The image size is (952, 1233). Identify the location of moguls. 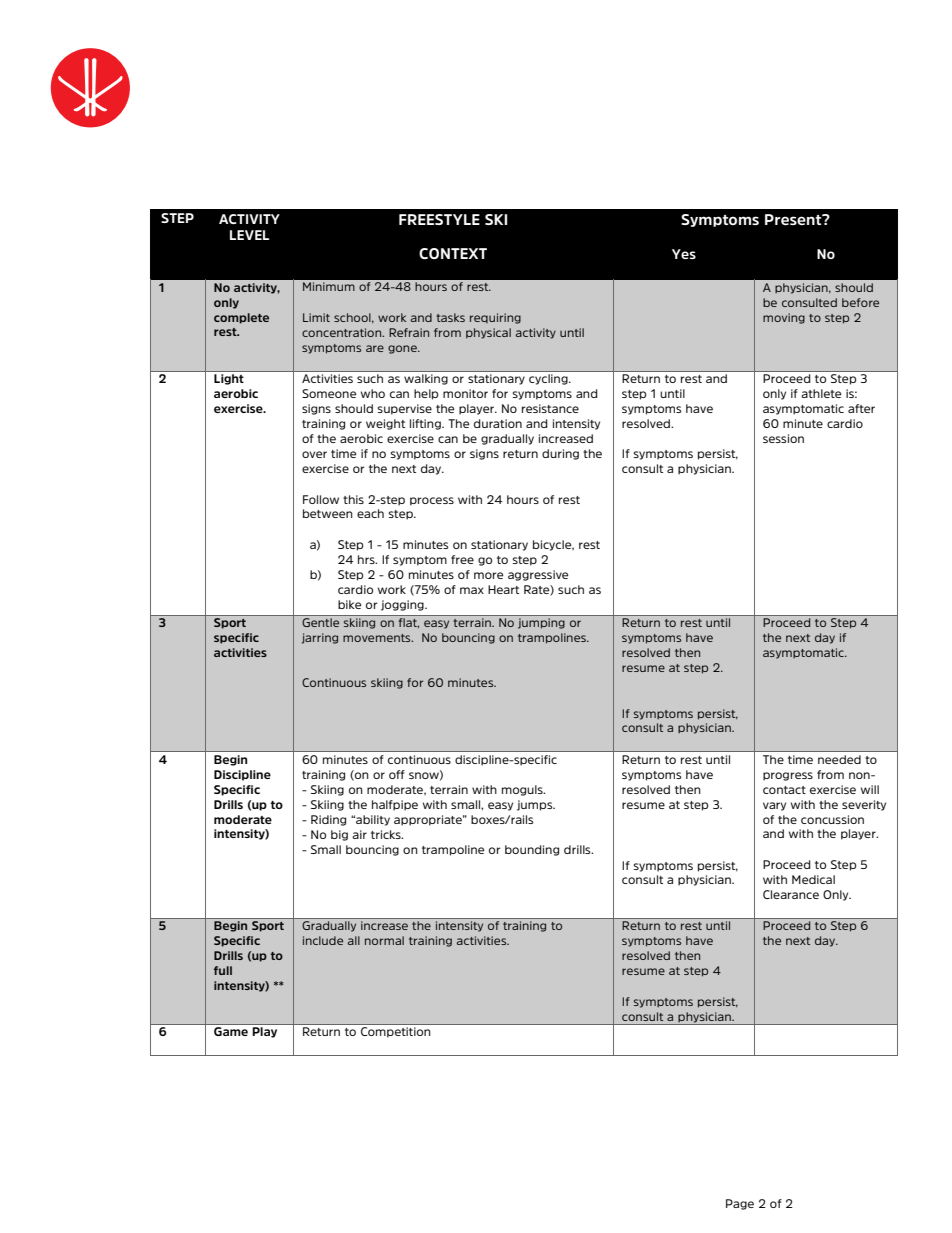
(523, 790).
